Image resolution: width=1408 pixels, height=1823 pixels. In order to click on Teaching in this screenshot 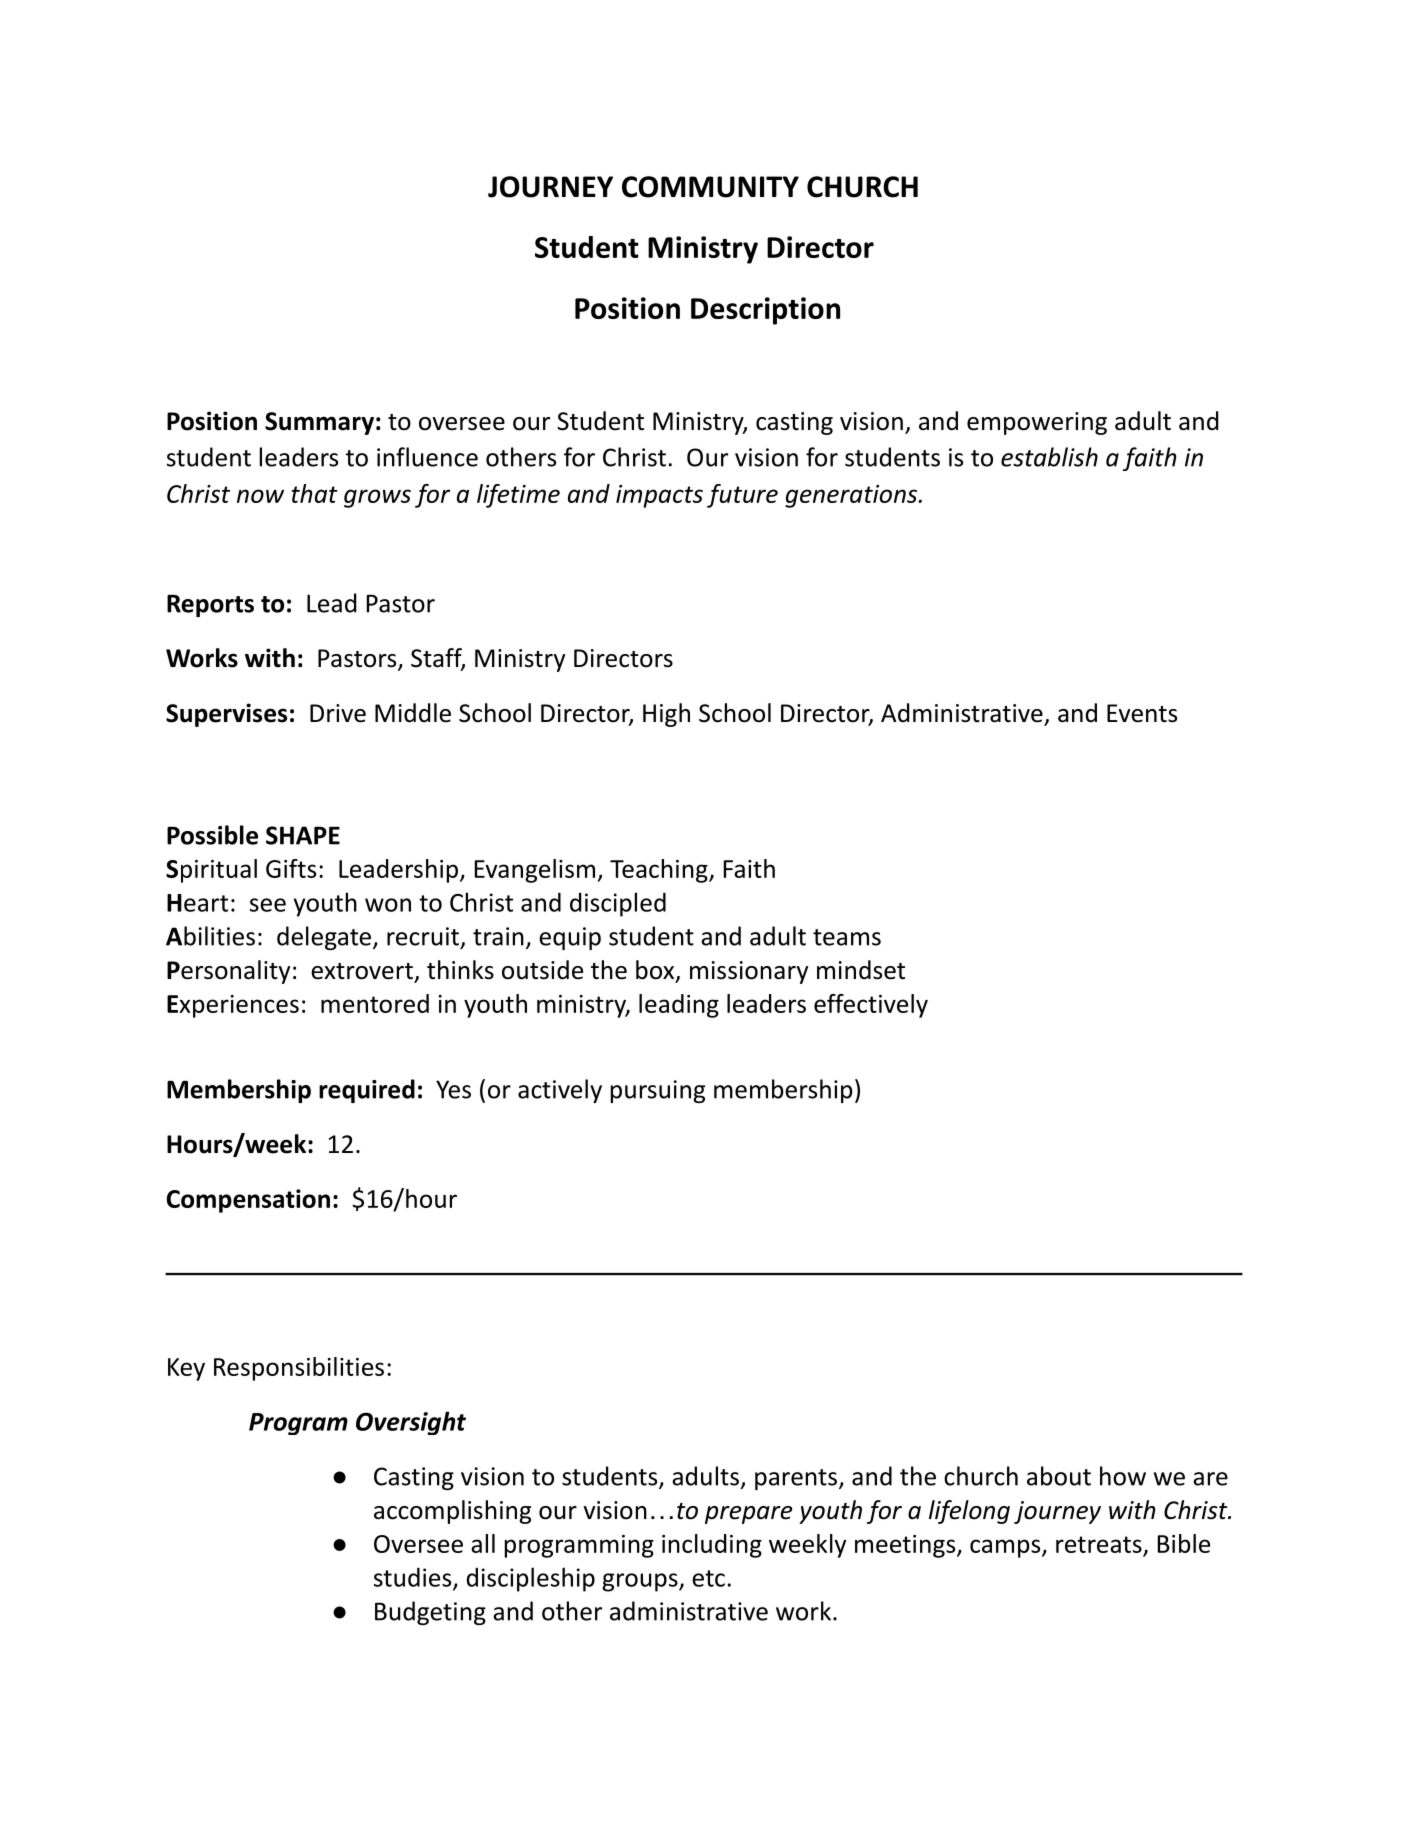, I will do `click(660, 871)`.
